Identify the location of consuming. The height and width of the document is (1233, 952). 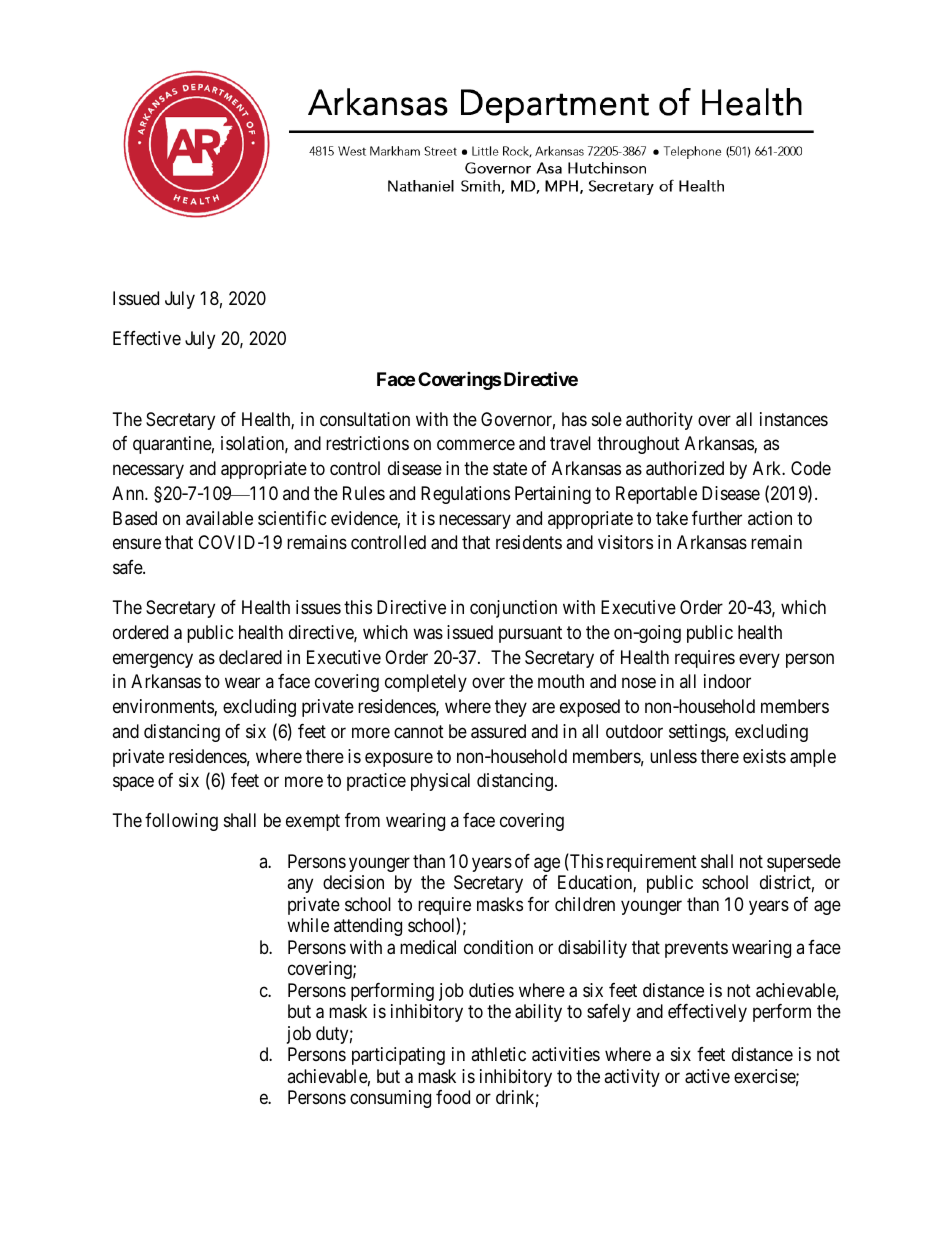
(390, 1099).
